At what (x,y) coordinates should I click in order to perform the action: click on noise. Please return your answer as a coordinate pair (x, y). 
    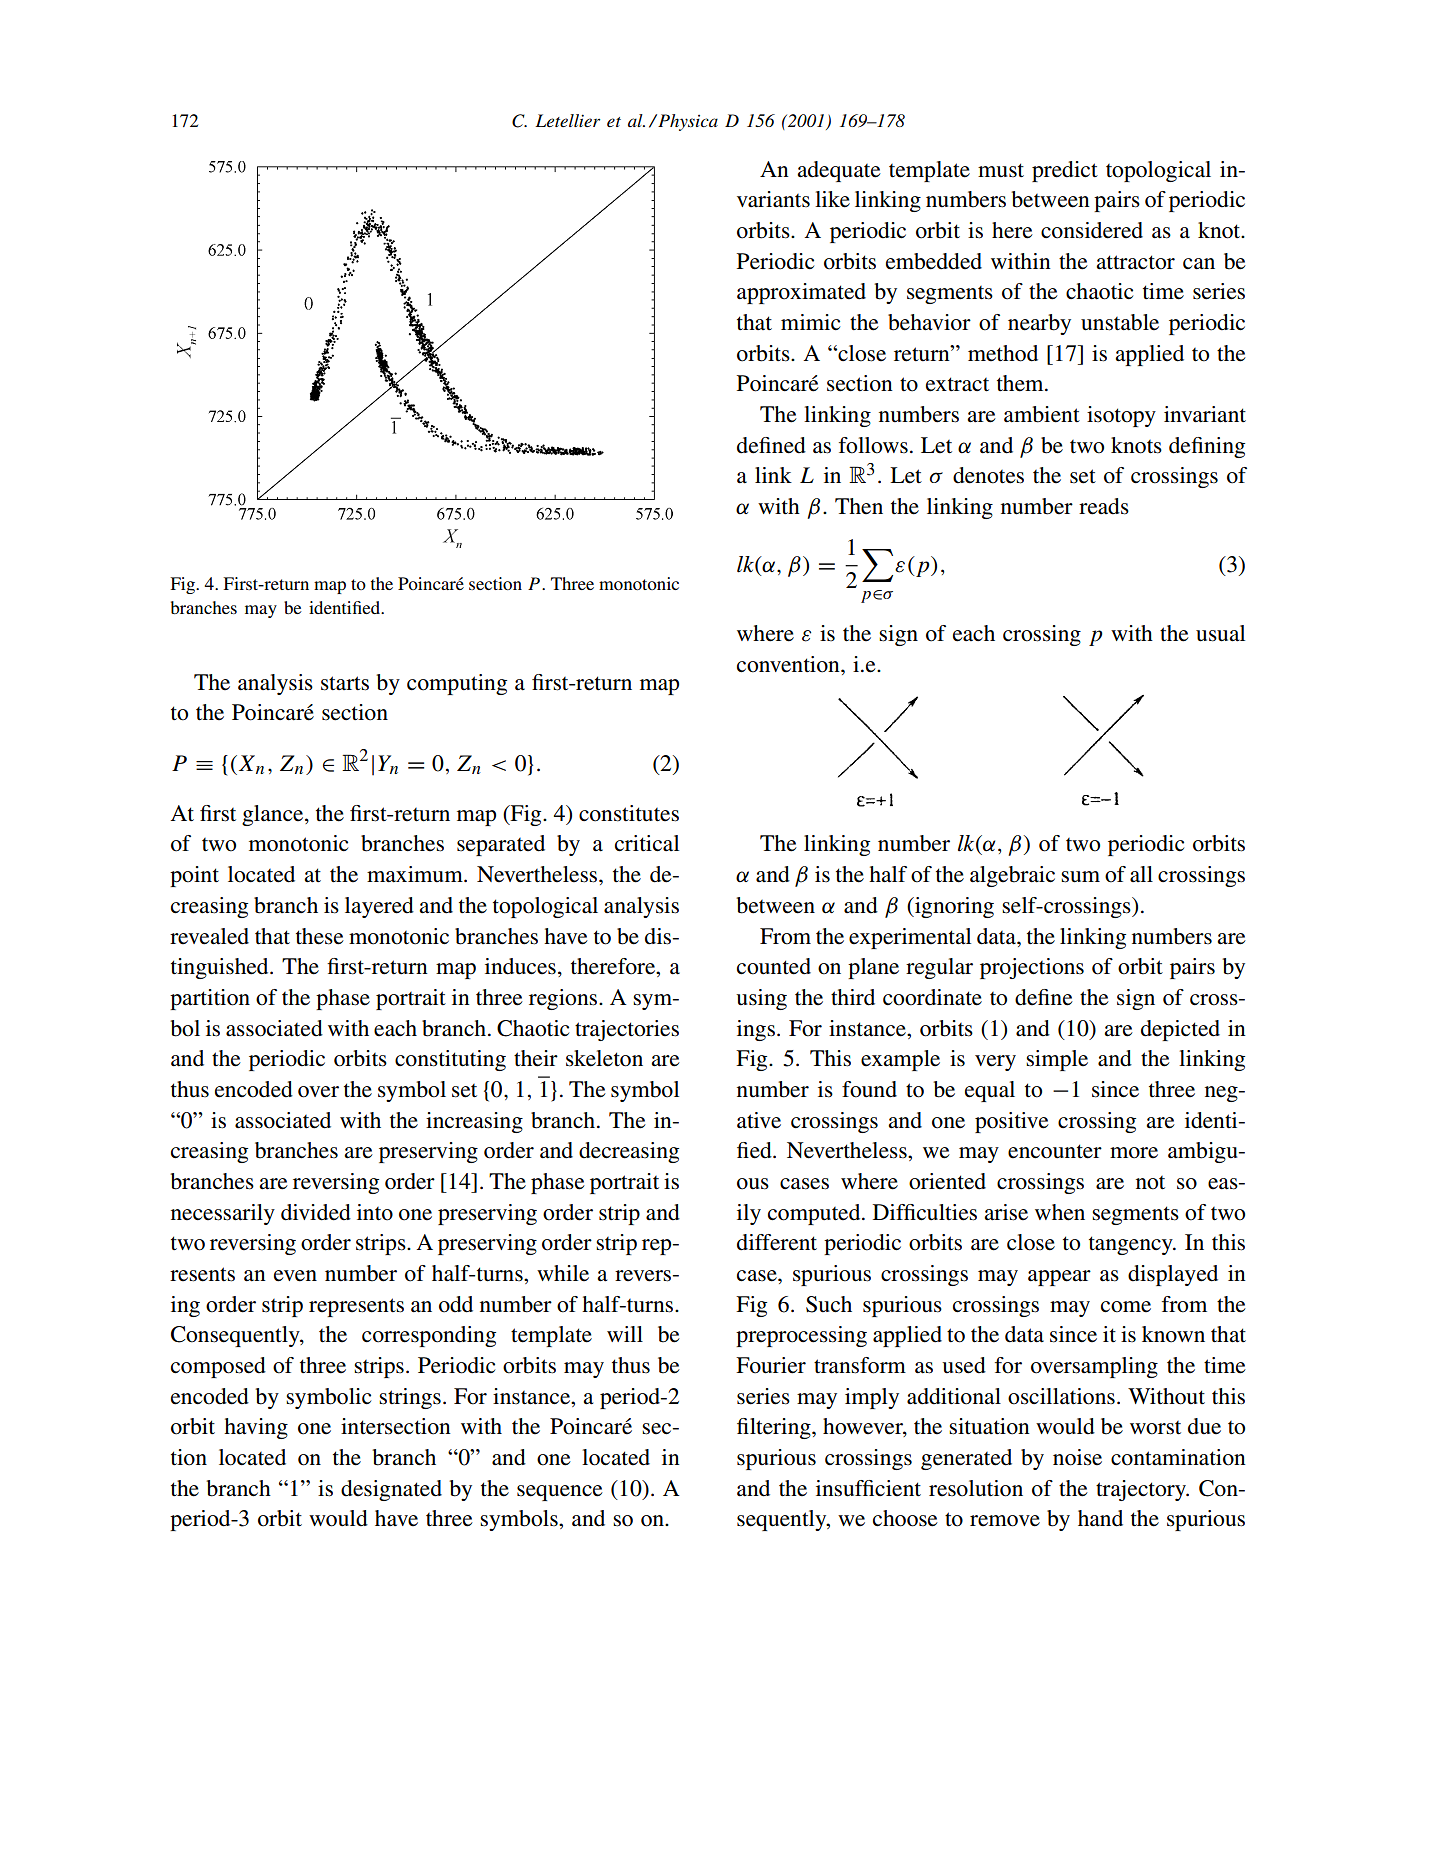
    Looking at the image, I should click on (1077, 1457).
